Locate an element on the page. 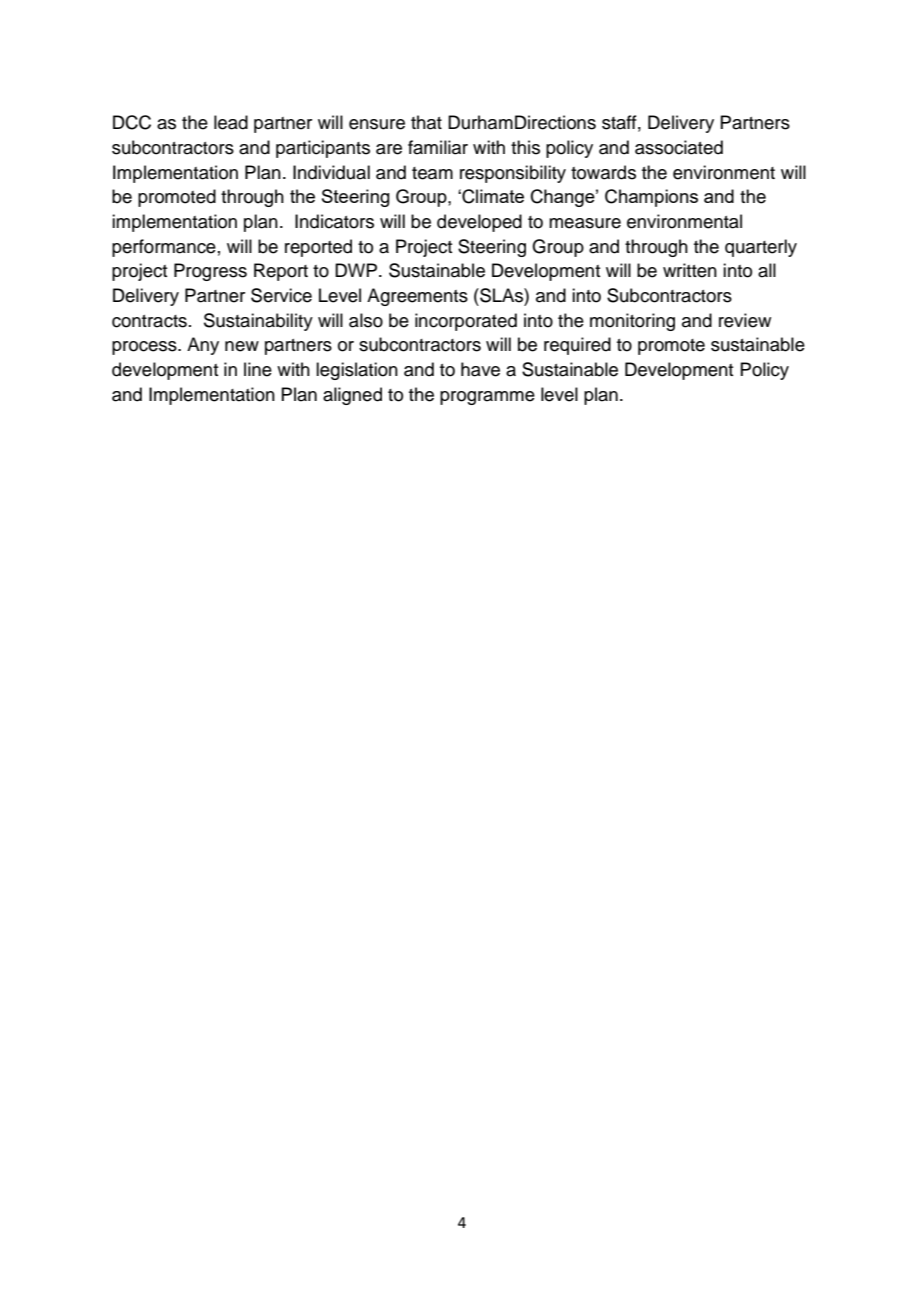  line is located at coordinates (258, 369).
